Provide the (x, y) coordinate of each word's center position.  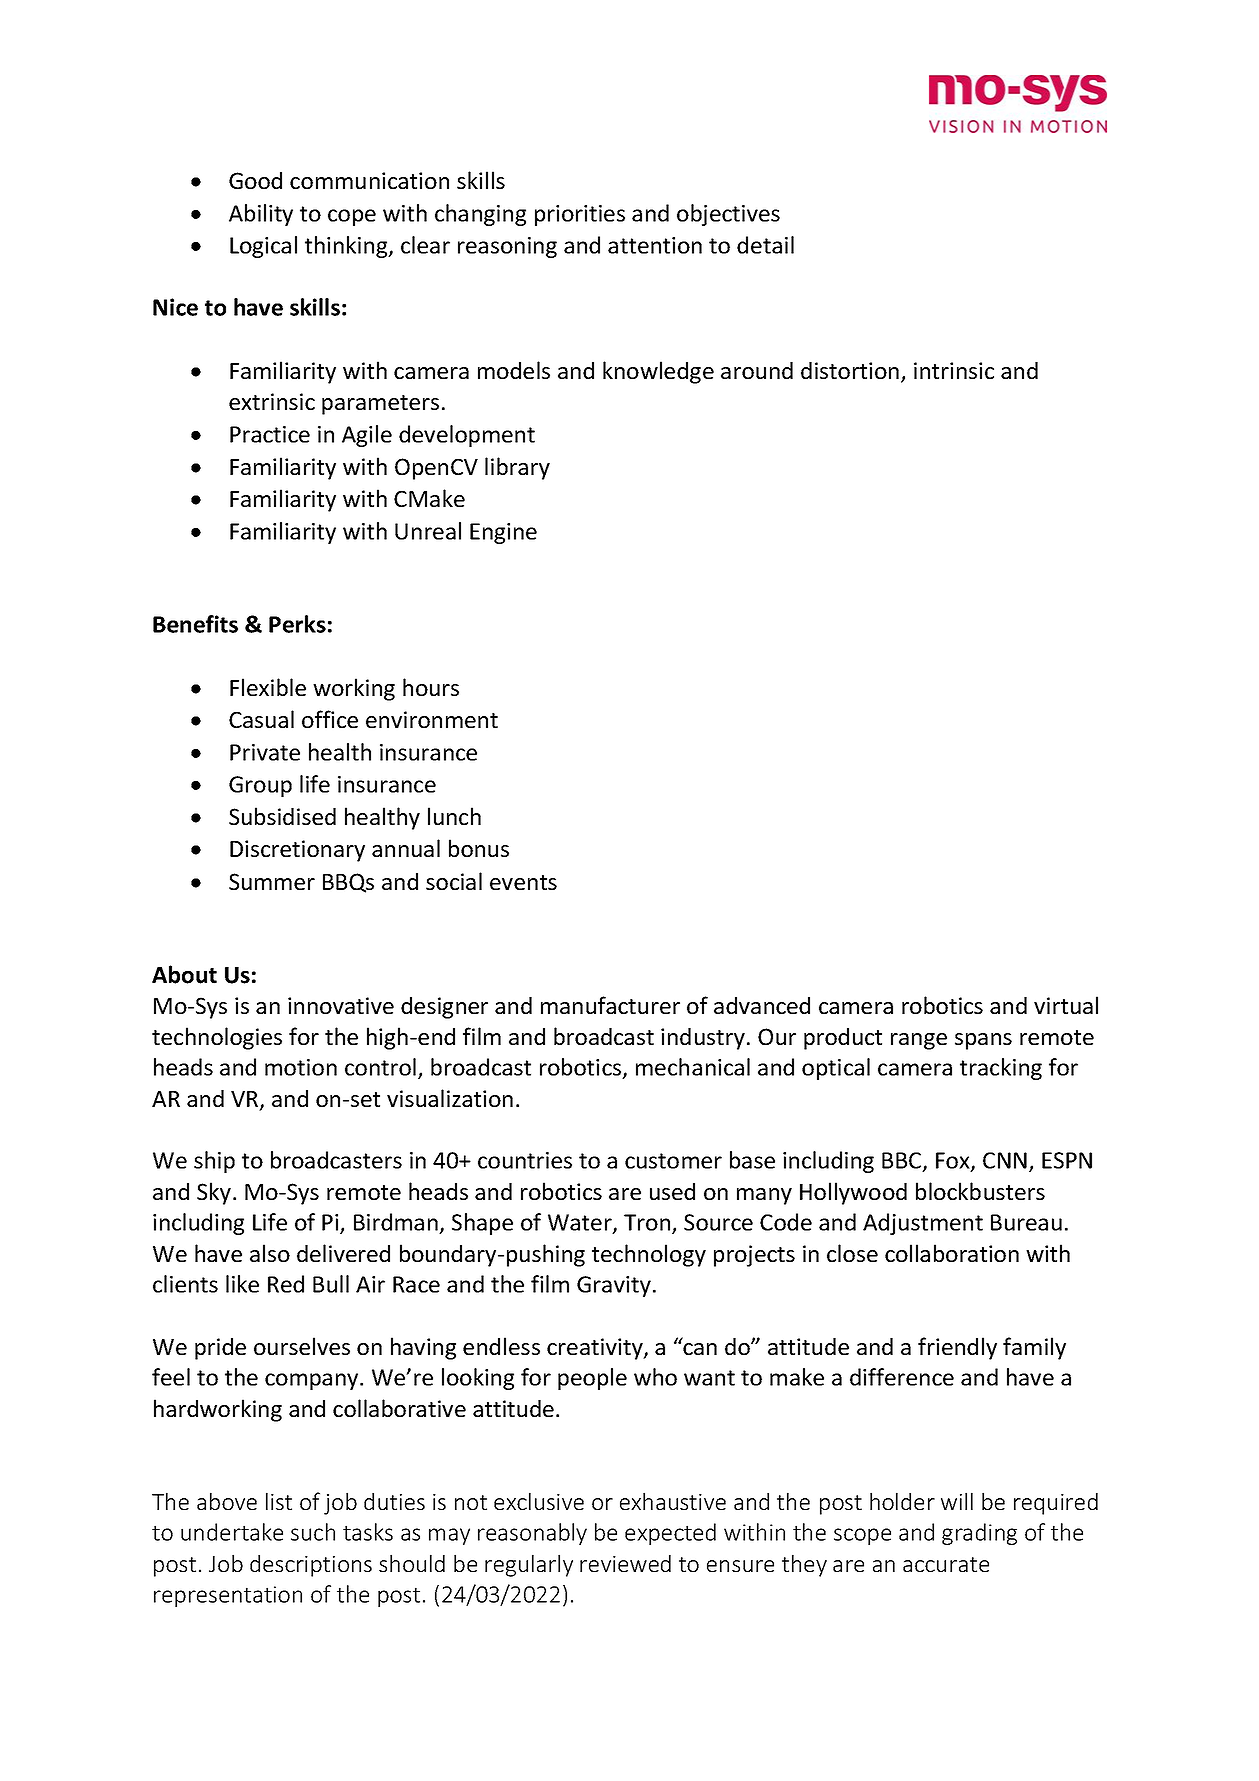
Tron (647, 1222)
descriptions (311, 1566)
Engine (503, 533)
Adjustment (923, 1224)
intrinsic (954, 370)
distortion (850, 370)
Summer (272, 881)
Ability (261, 215)
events (523, 882)
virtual (1066, 1005)
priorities (580, 215)
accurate (946, 1564)
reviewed (625, 1563)
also (270, 1253)
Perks (297, 624)
